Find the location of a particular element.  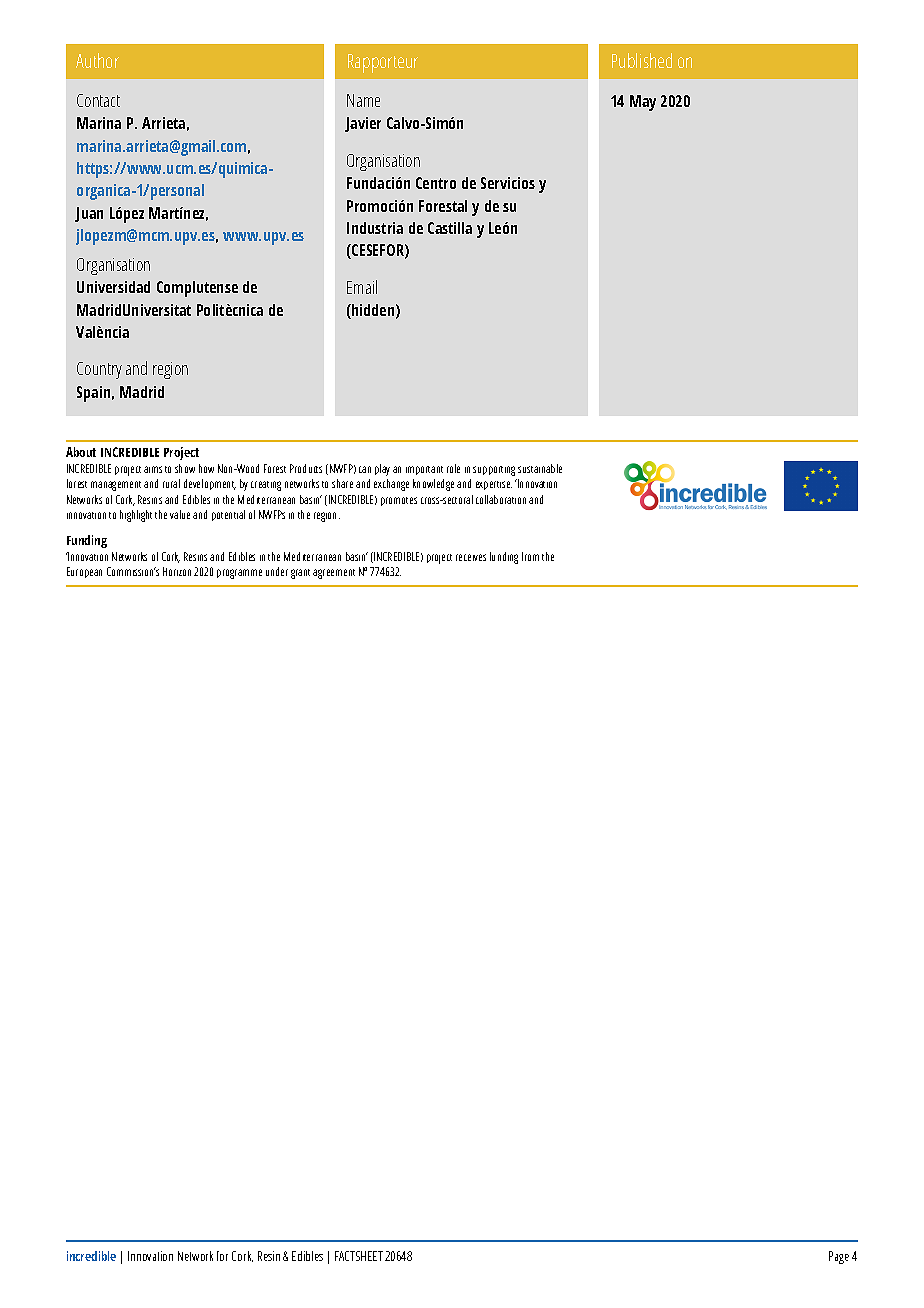

Name is located at coordinates (363, 100).
